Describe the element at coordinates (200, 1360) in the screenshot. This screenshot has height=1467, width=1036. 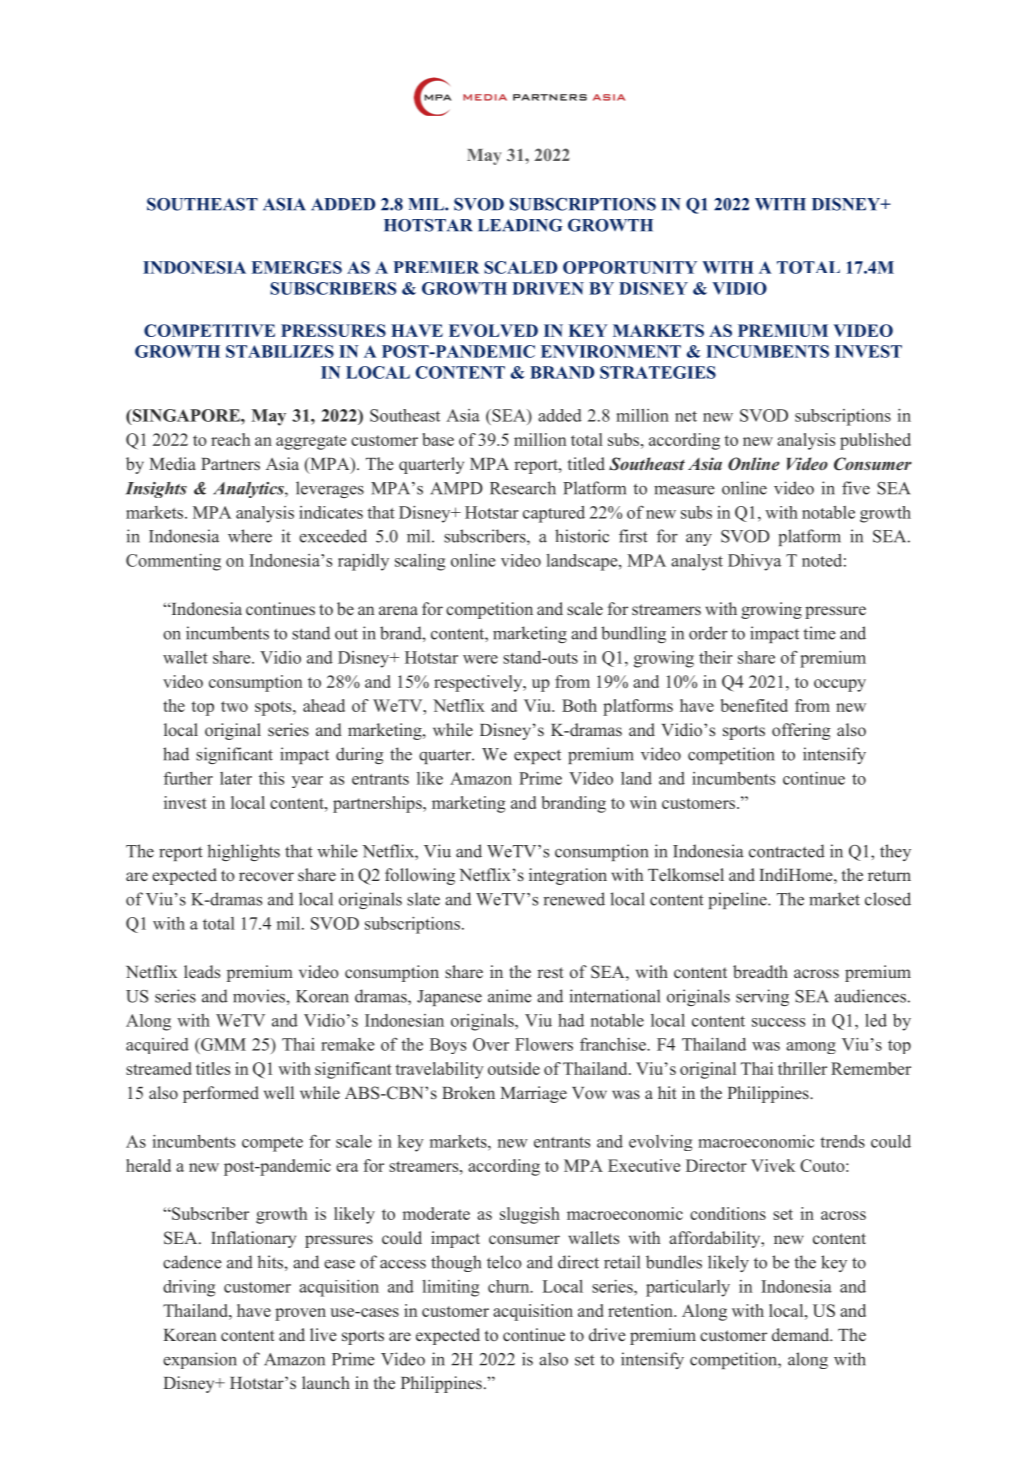
I see `expansion` at that location.
